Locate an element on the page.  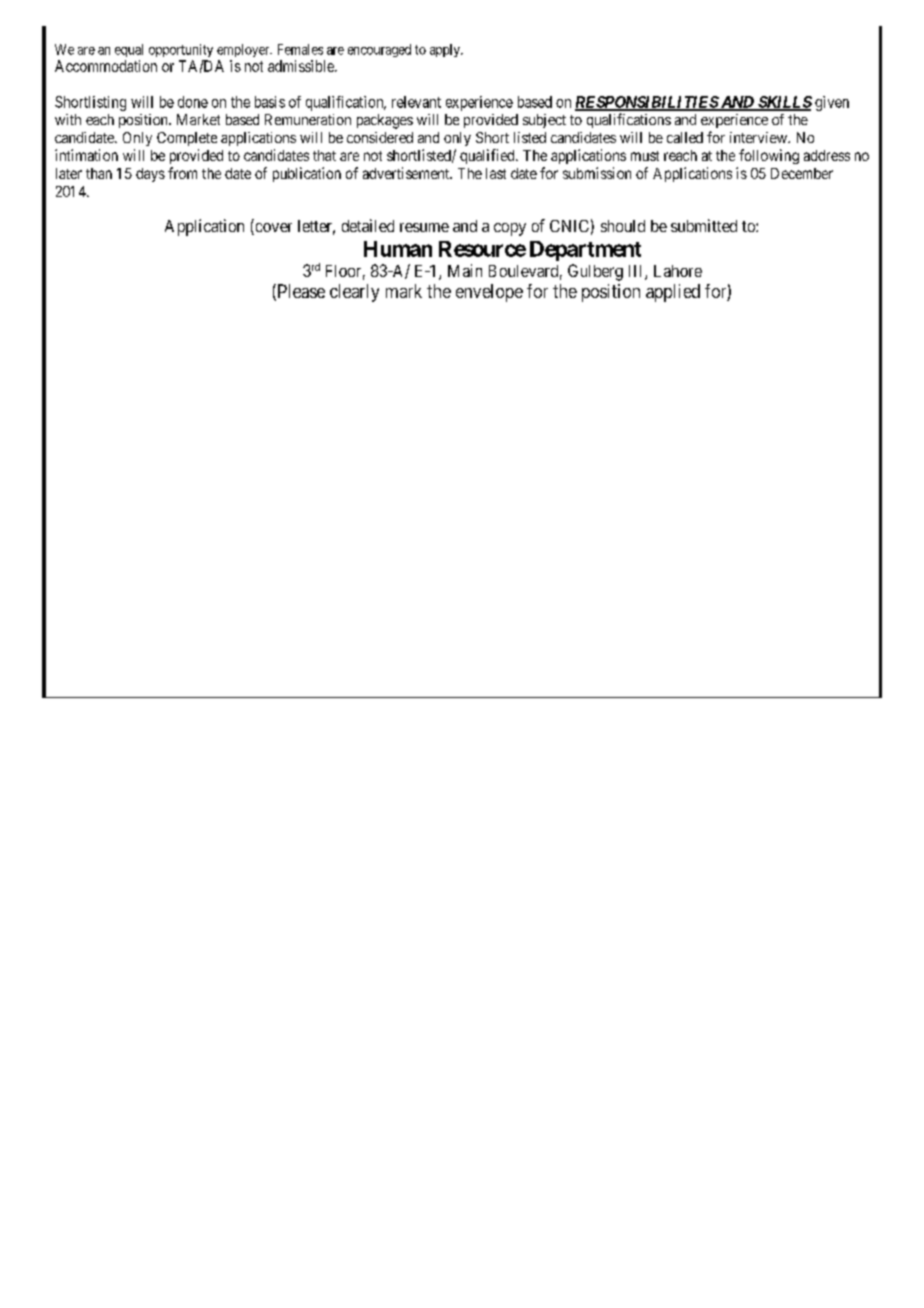
opportunity is located at coordinates (181, 50).
